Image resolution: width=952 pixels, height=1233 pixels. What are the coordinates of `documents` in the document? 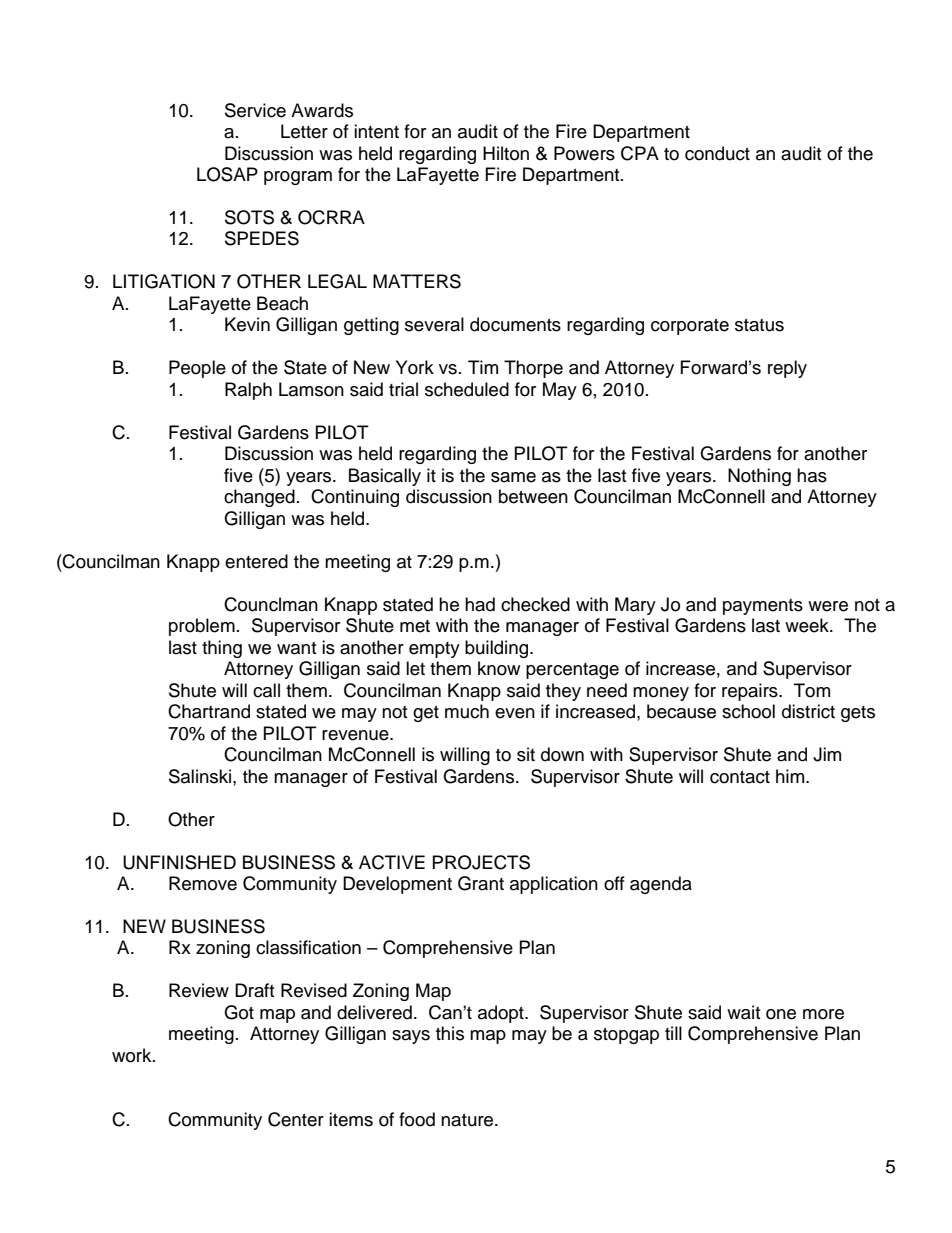 It's located at (515, 324).
